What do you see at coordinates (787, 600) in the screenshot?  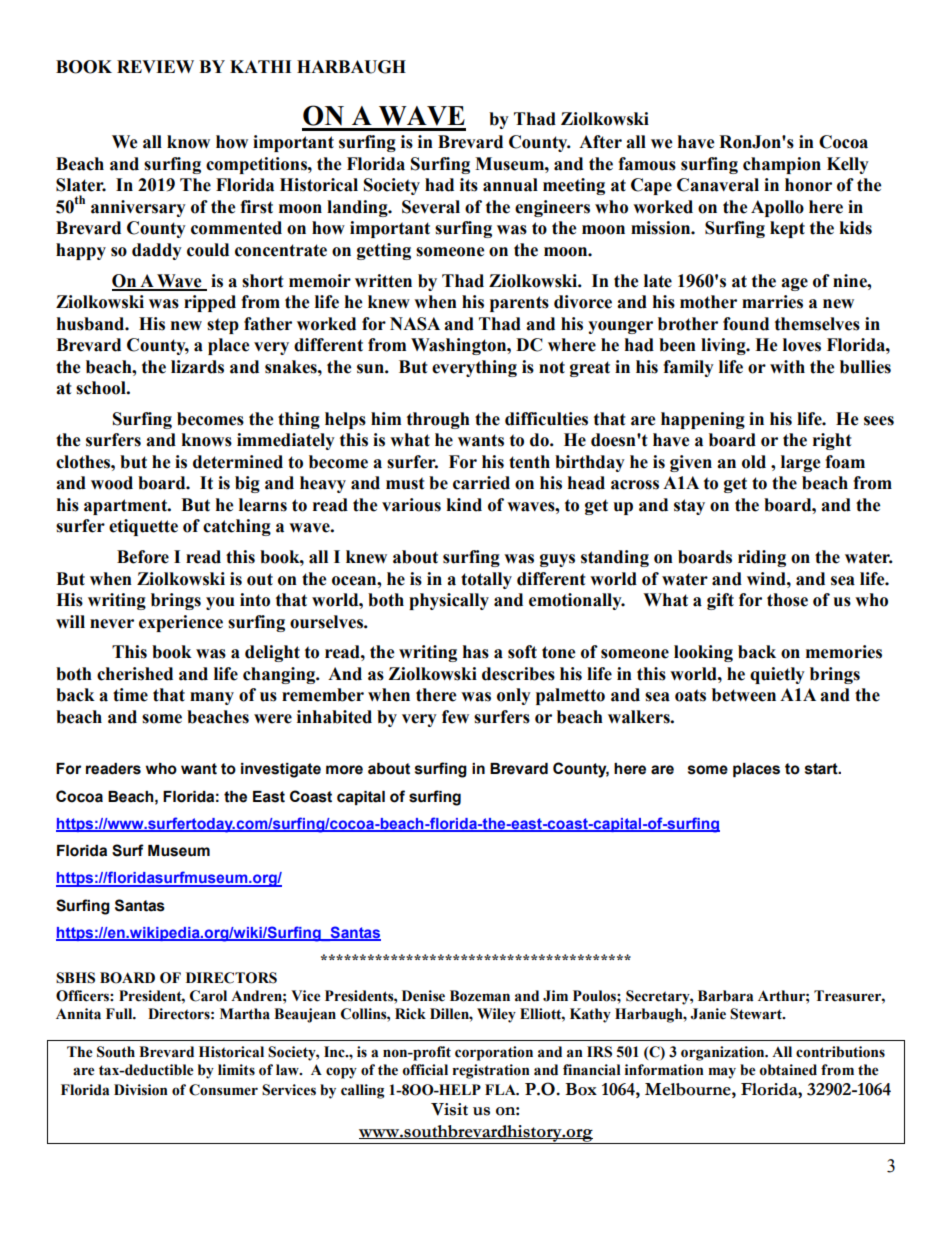 I see `those` at bounding box center [787, 600].
